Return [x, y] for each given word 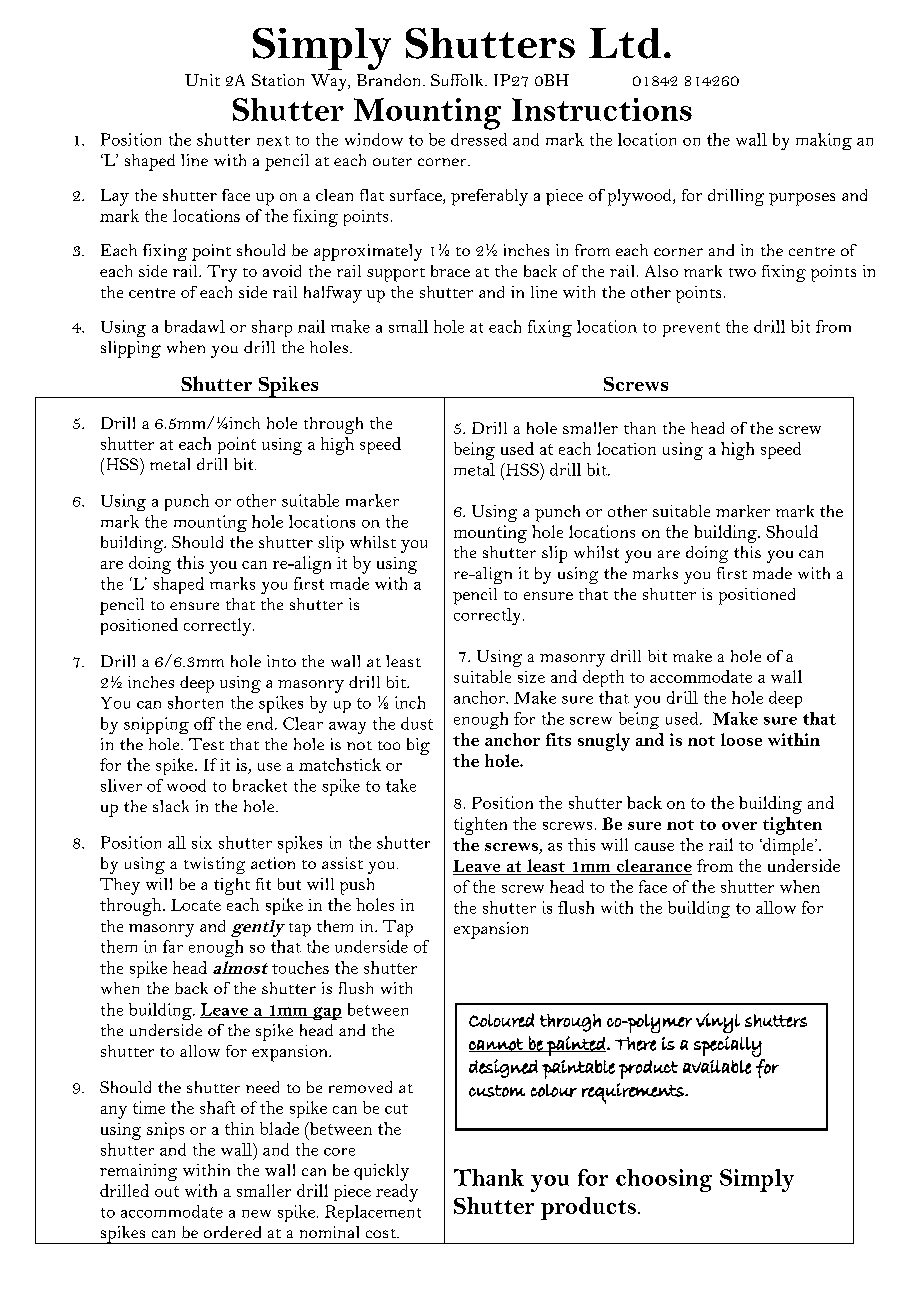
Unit [202, 80]
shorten [195, 702]
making [824, 141]
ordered [232, 1232]
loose [741, 739]
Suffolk [458, 80]
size [531, 677]
